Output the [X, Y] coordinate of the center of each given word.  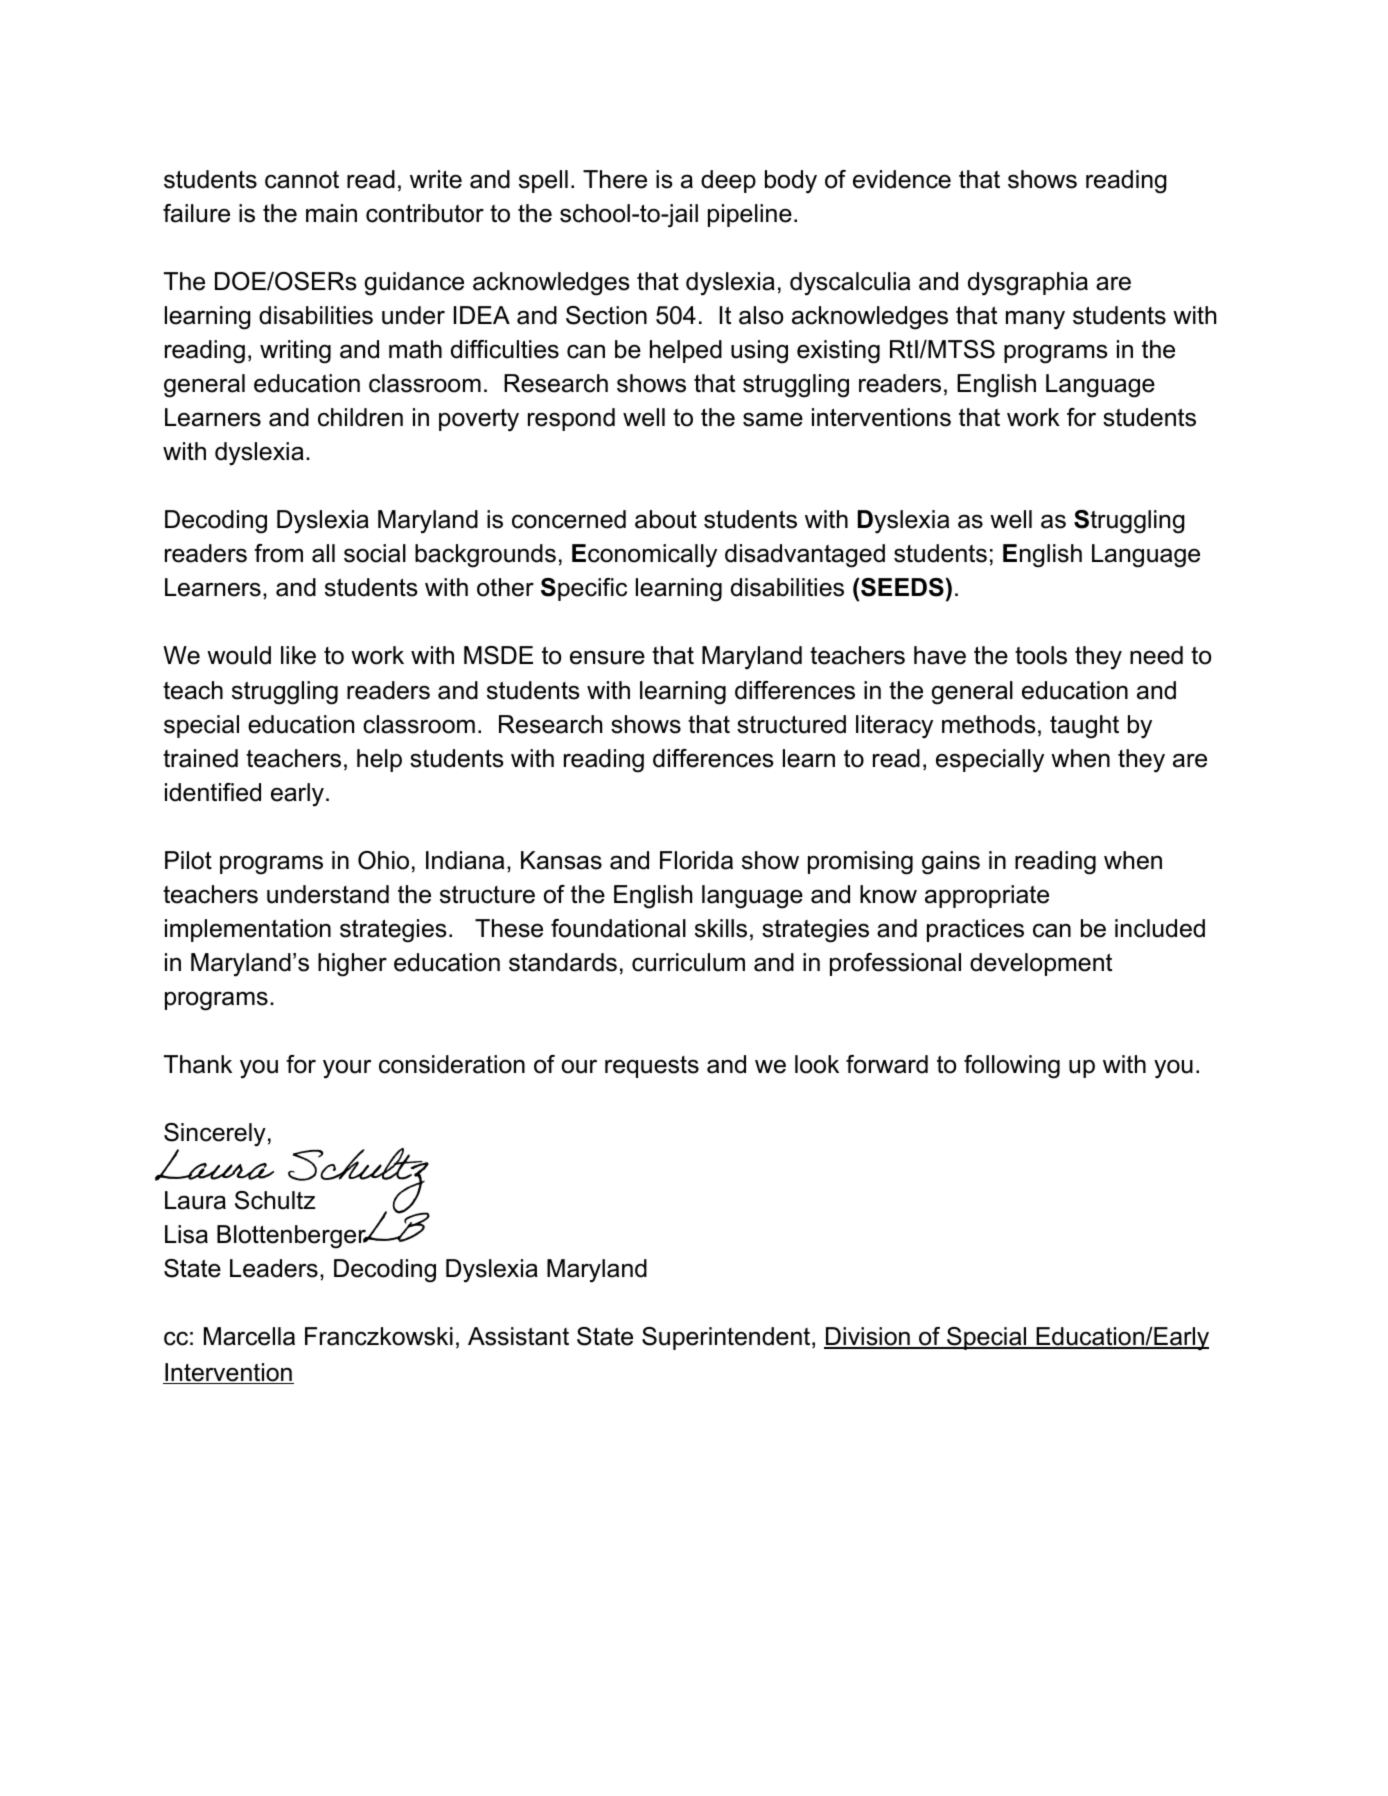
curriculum [688, 962]
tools [1041, 655]
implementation [248, 930]
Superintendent [727, 1338]
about [666, 519]
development [1041, 964]
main [331, 213]
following [1012, 1067]
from [278, 553]
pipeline [750, 215]
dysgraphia [1028, 284]
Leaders [274, 1268]
